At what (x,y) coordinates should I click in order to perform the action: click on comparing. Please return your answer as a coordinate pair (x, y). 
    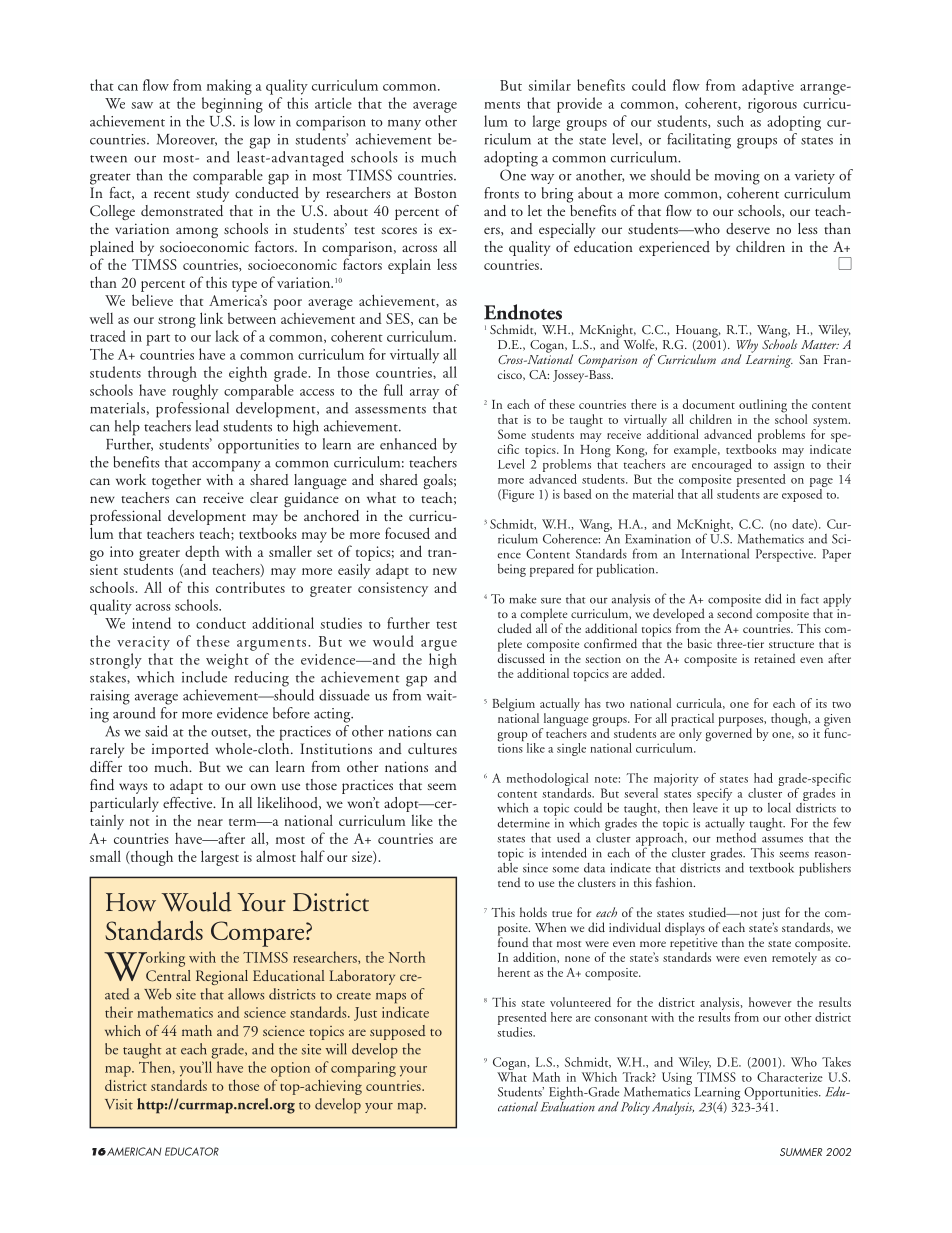
    Looking at the image, I should click on (363, 1069).
